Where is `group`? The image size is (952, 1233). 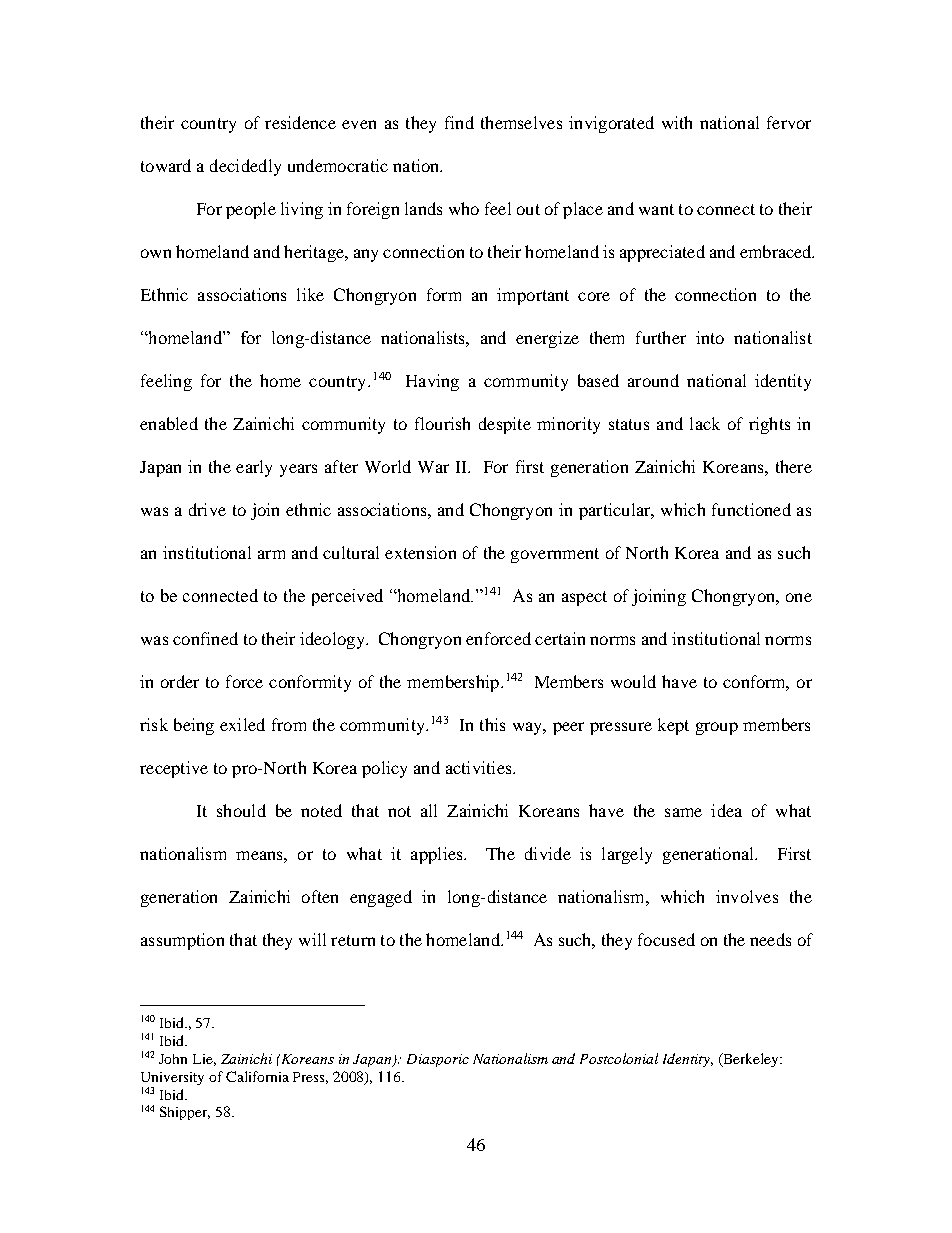
group is located at coordinates (717, 728).
